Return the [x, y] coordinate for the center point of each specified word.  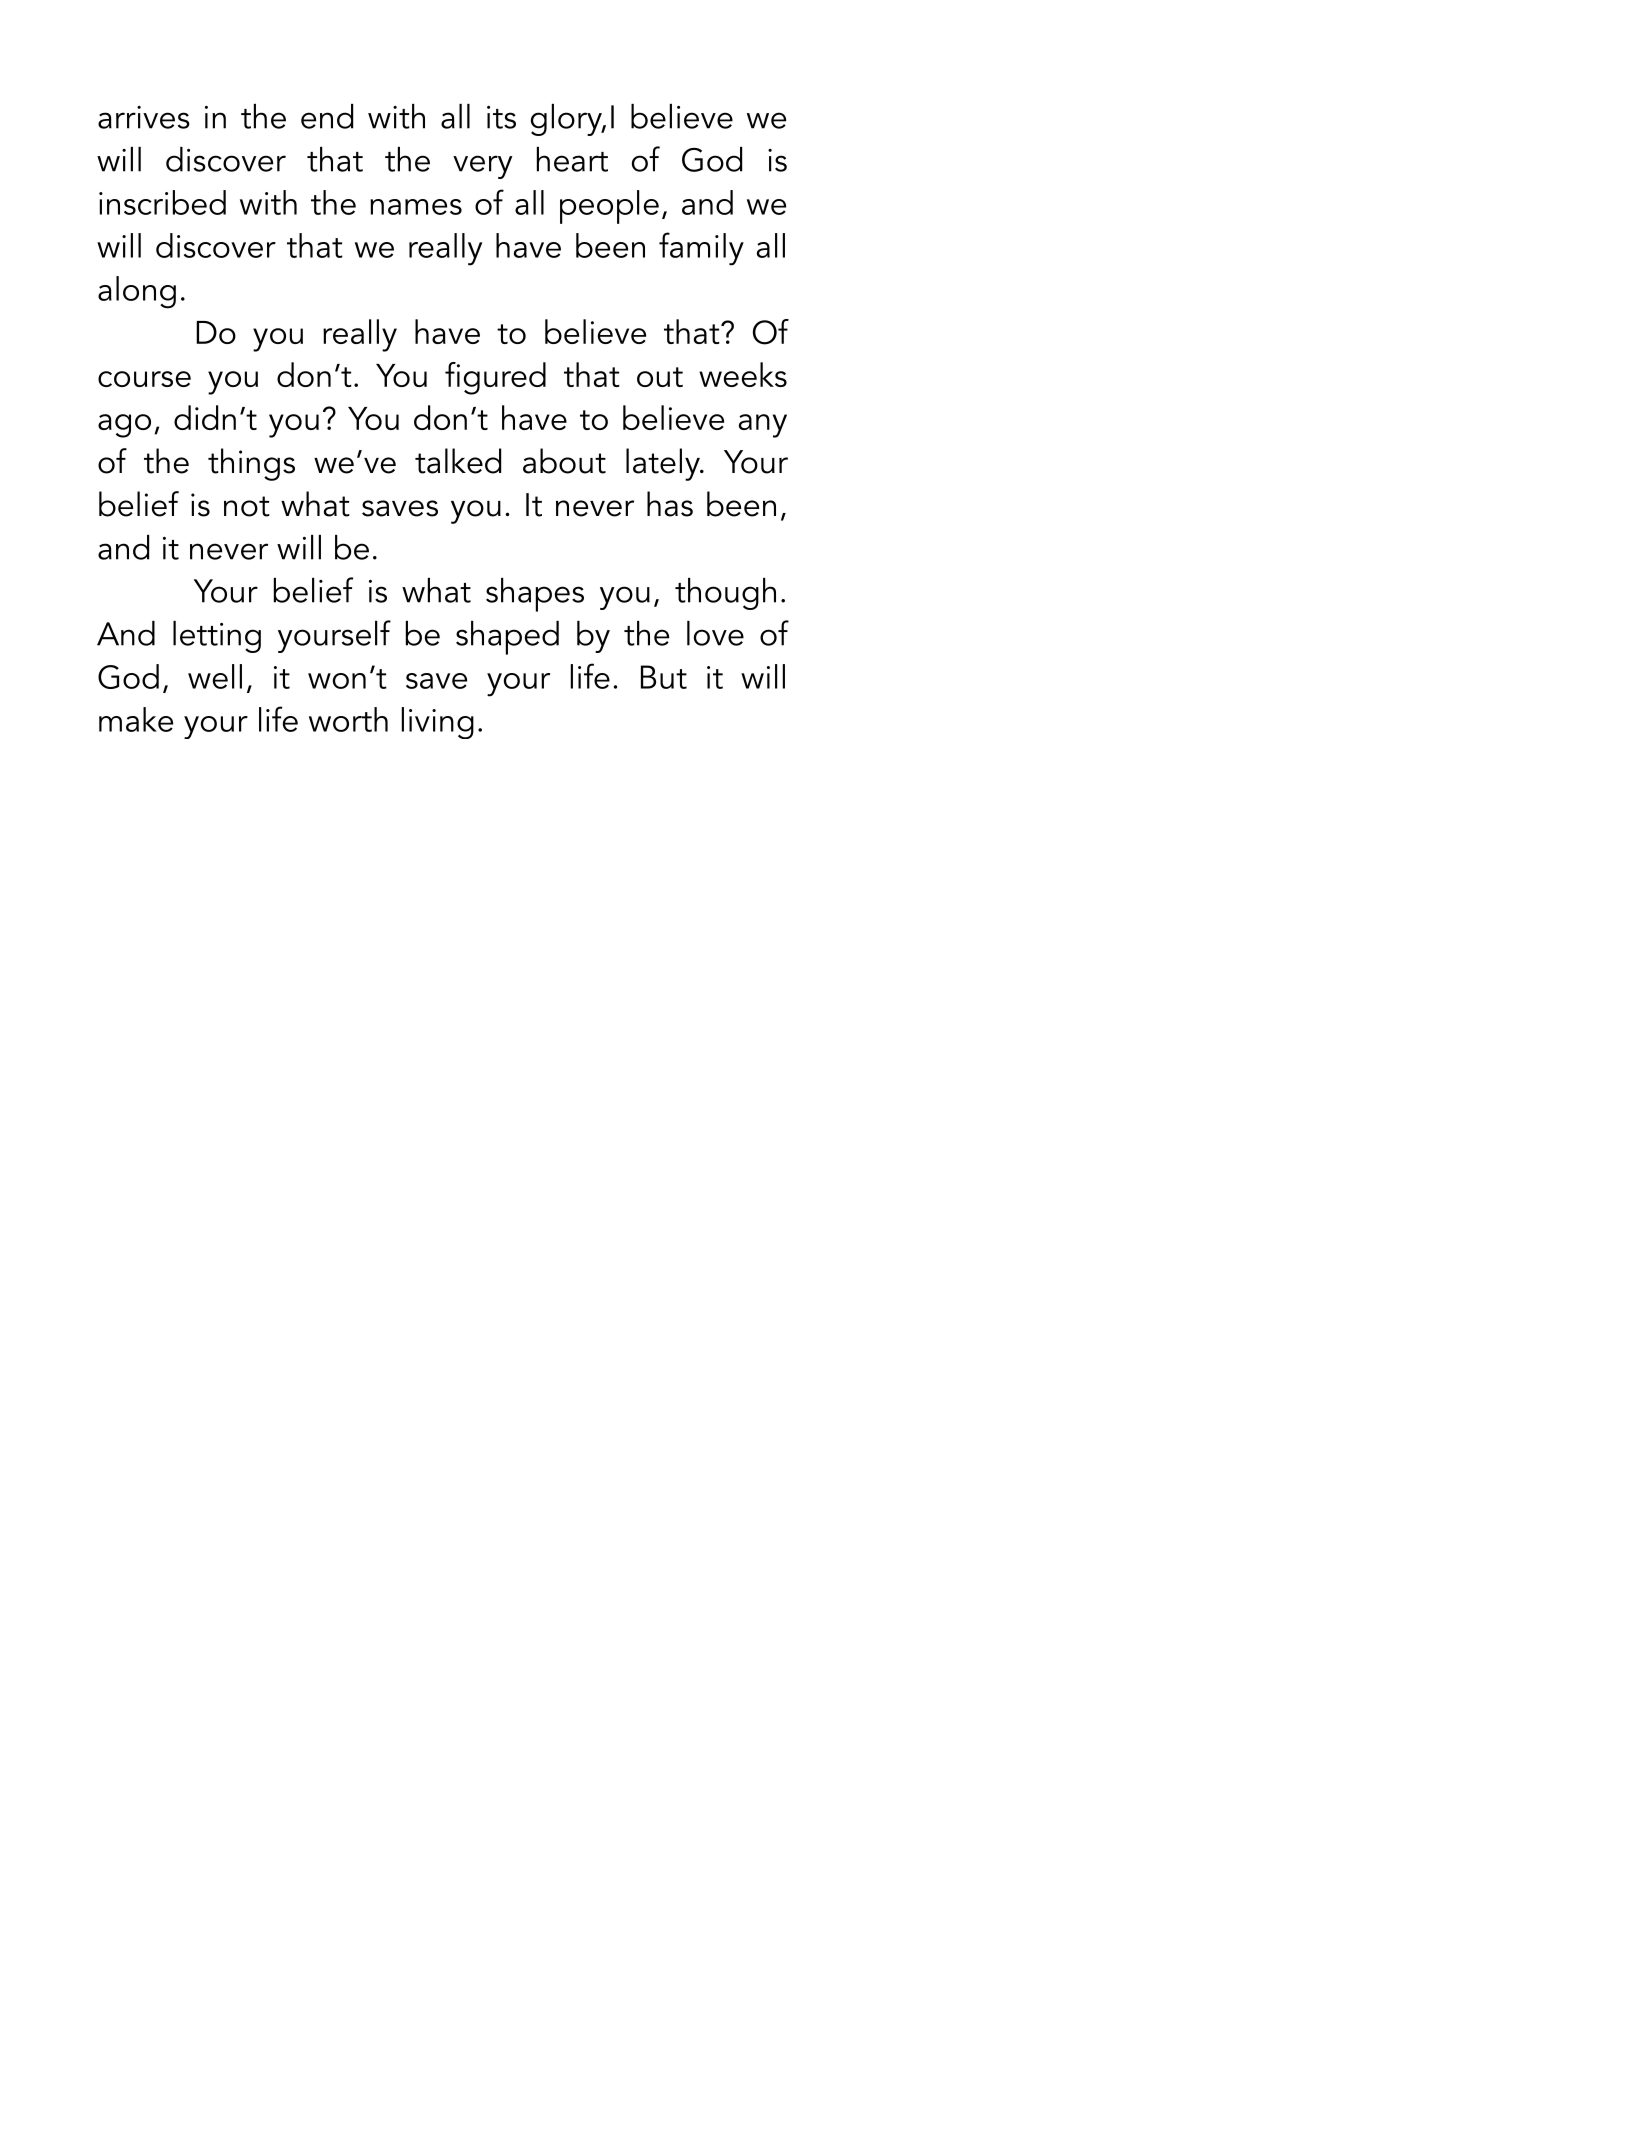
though [725, 594]
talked [458, 461]
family [701, 249]
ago [124, 426]
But [664, 677]
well [215, 676]
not [247, 506]
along [137, 292]
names [416, 207]
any [763, 426]
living [438, 723]
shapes [535, 595]
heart [572, 159]
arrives [144, 117]
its [501, 117]
